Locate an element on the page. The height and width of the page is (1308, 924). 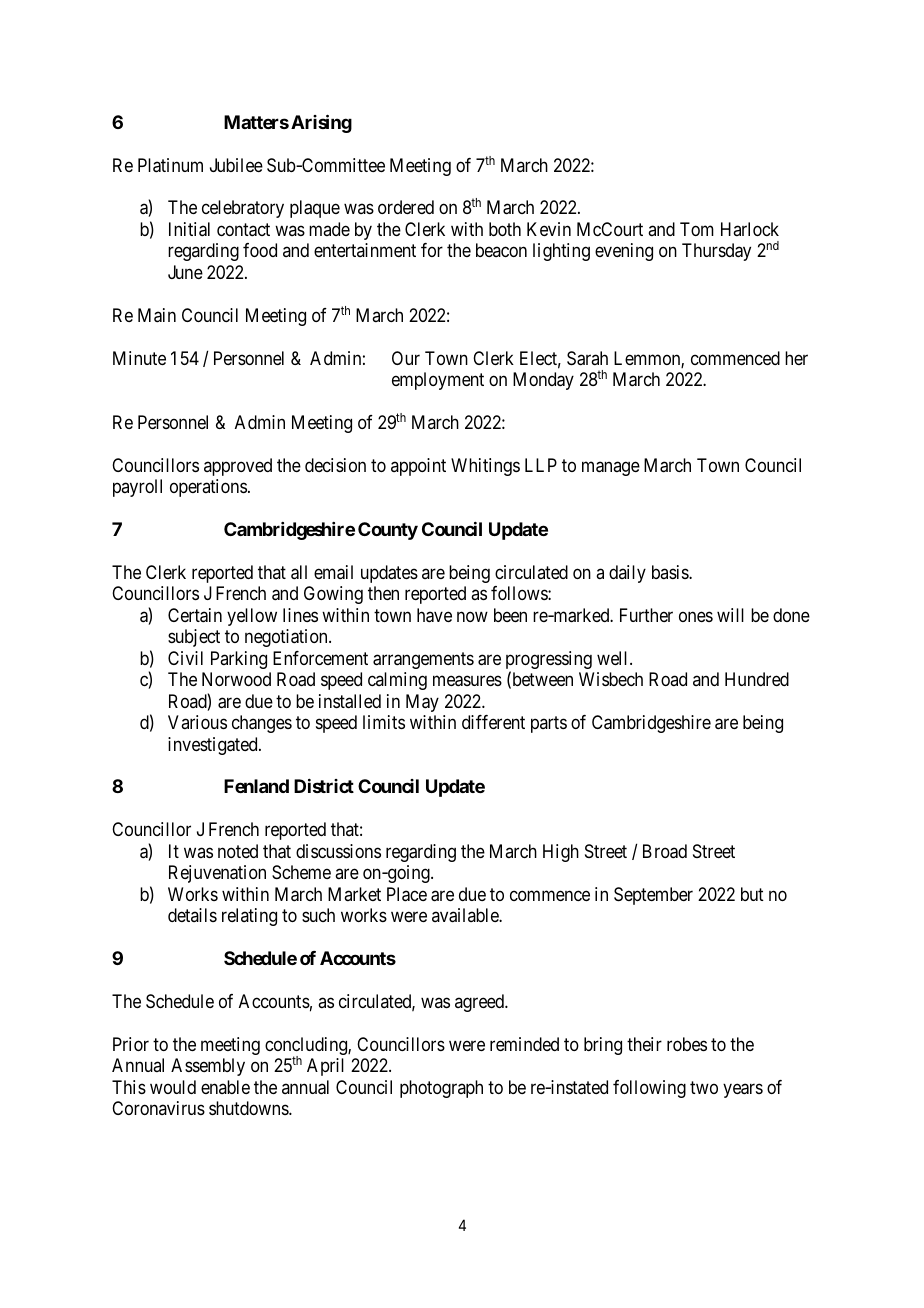
subject is located at coordinates (194, 638).
